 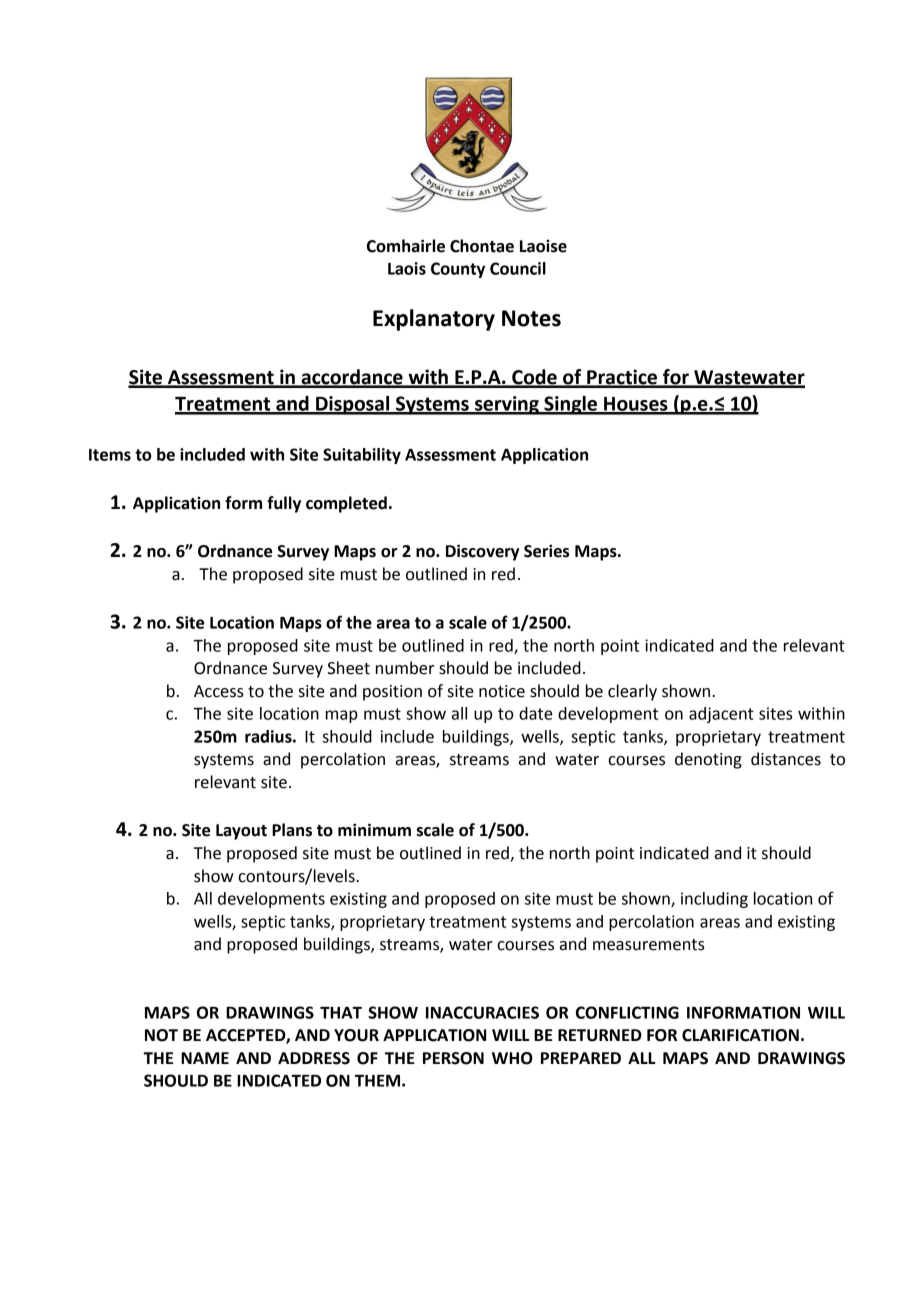 What do you see at coordinates (453, 1058) in the screenshot?
I see `PERSON` at bounding box center [453, 1058].
